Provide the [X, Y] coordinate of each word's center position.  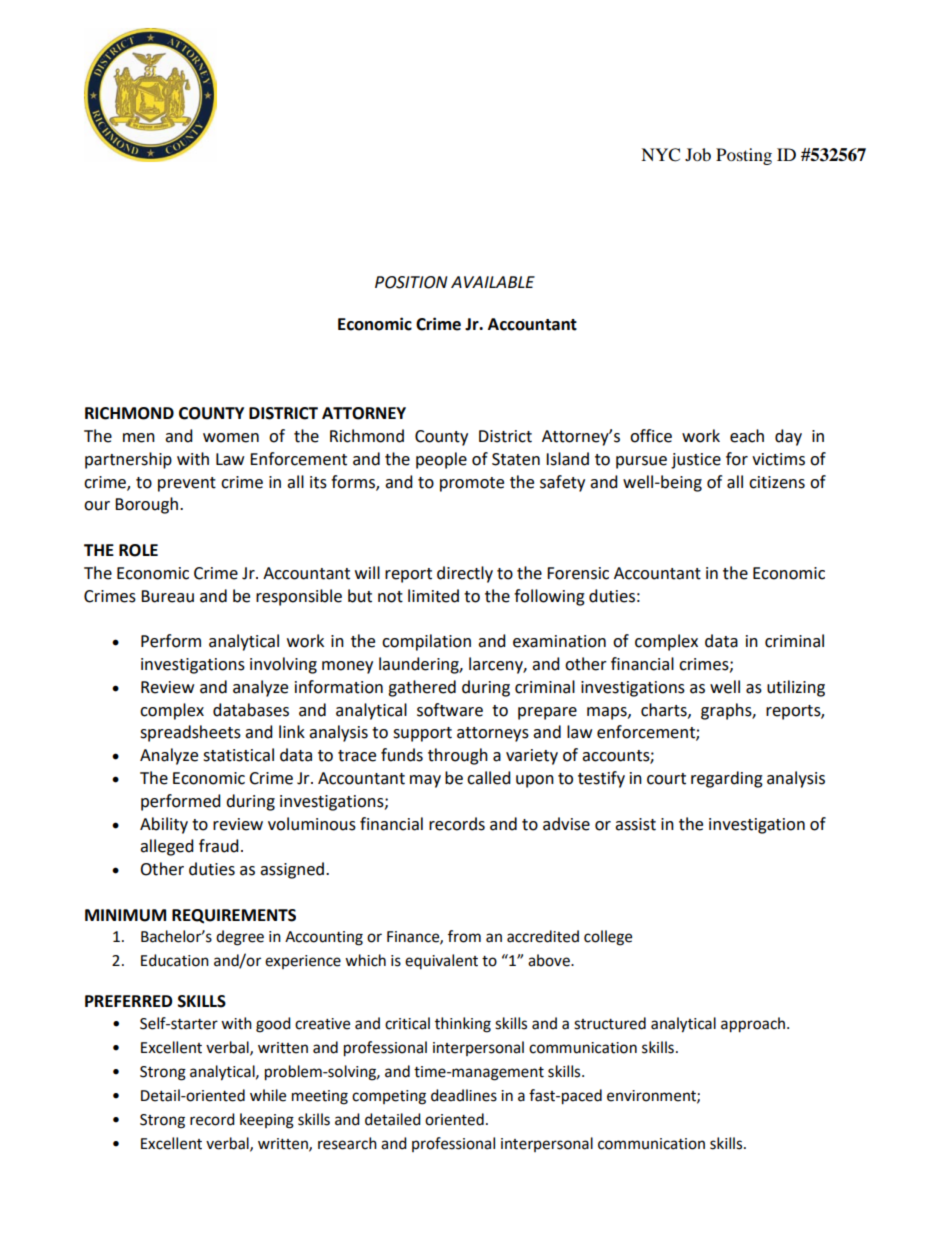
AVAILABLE [493, 282]
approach [754, 1025]
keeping [267, 1121]
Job [698, 154]
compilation [426, 642]
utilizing [796, 688]
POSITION [411, 282]
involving [283, 665]
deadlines [464, 1095]
